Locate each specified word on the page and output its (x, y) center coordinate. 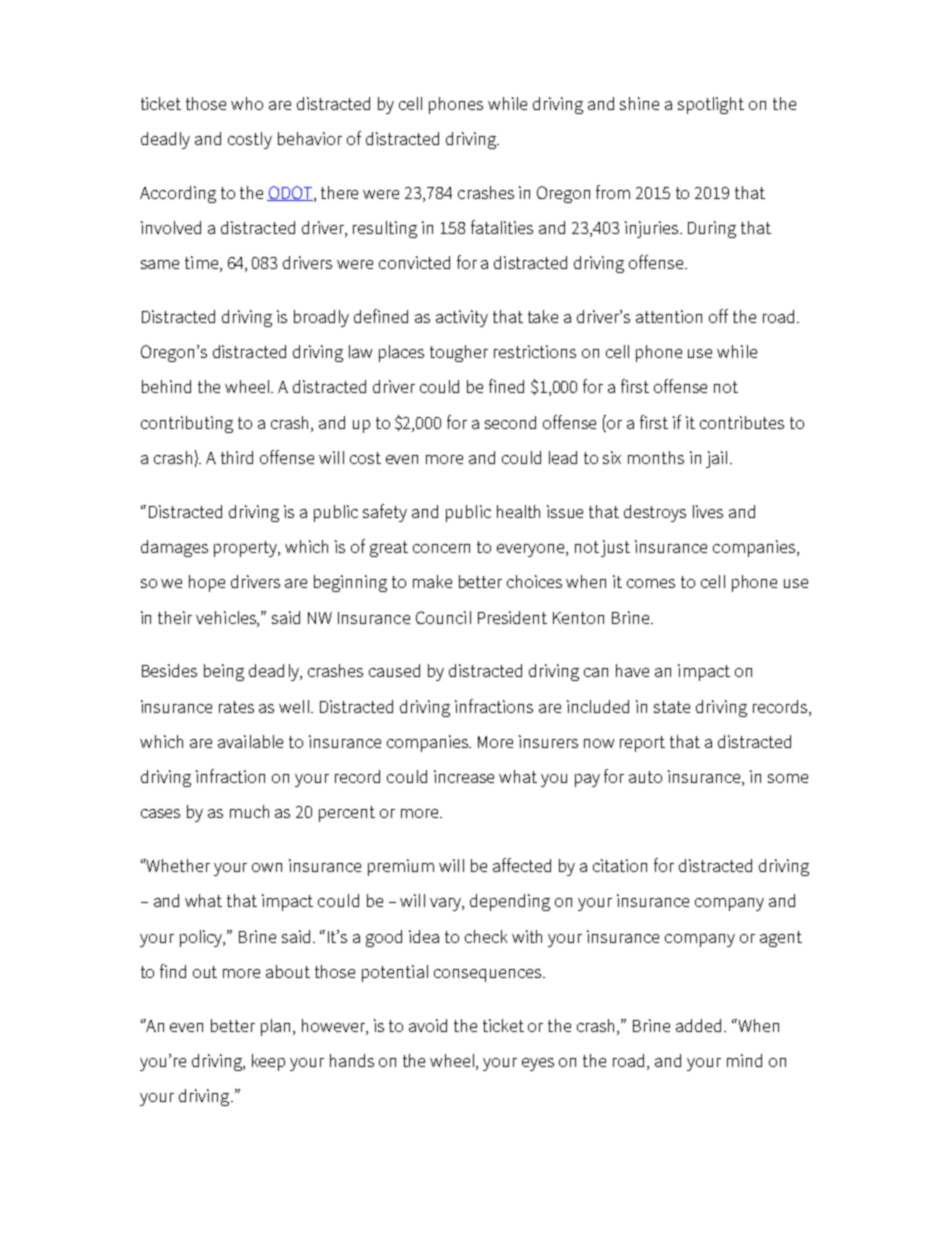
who (247, 103)
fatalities (502, 227)
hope (207, 583)
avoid (428, 1025)
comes (651, 583)
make (432, 581)
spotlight (711, 105)
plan (277, 1027)
